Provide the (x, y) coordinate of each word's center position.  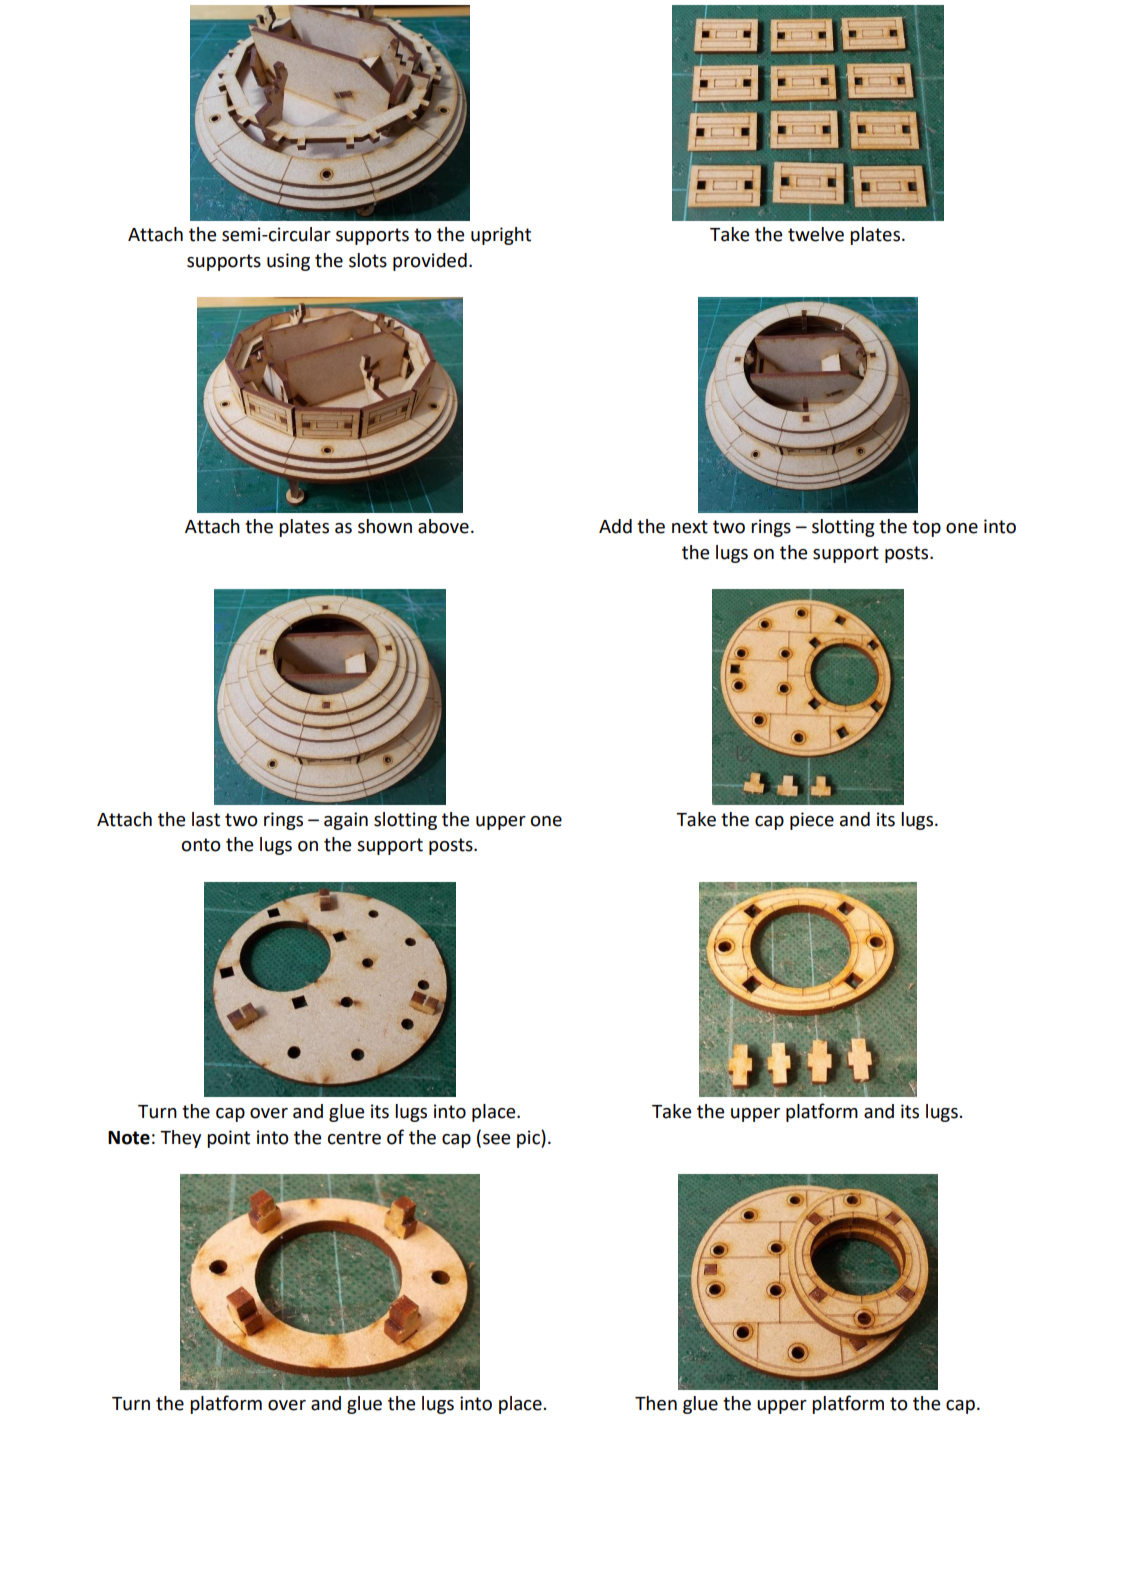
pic (529, 1139)
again (346, 821)
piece (812, 821)
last (206, 819)
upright (501, 236)
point (228, 1139)
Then (656, 1403)
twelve (816, 234)
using (288, 262)
